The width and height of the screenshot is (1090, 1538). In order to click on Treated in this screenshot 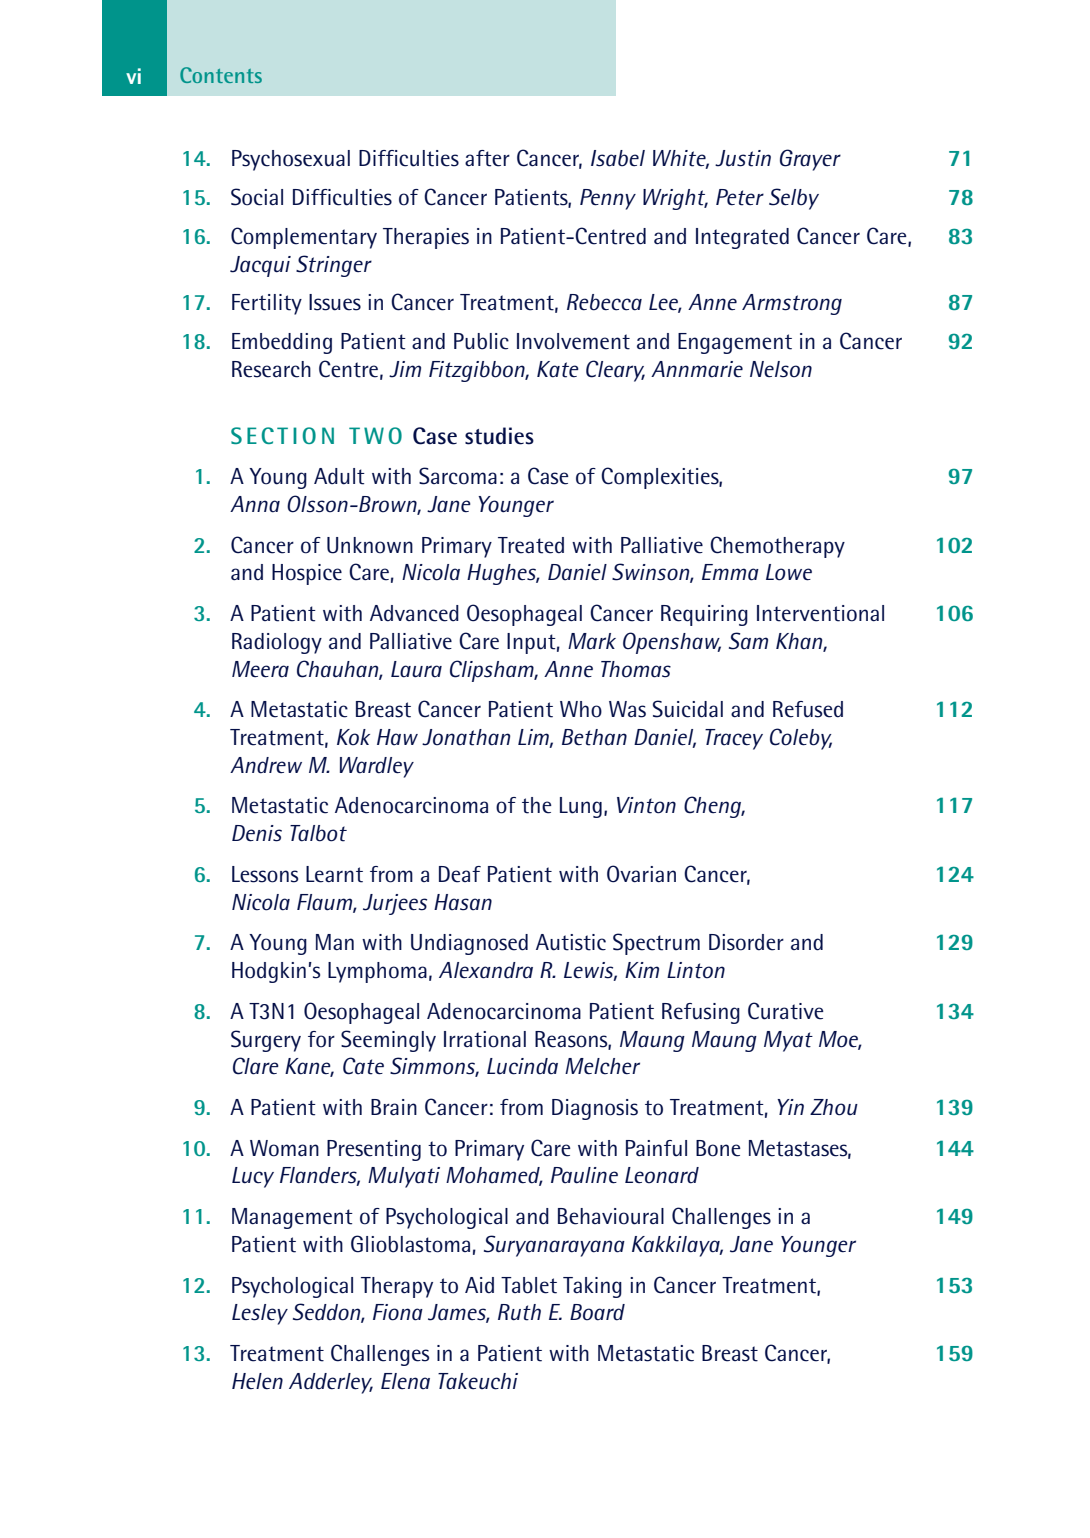, I will do `click(531, 545)`.
